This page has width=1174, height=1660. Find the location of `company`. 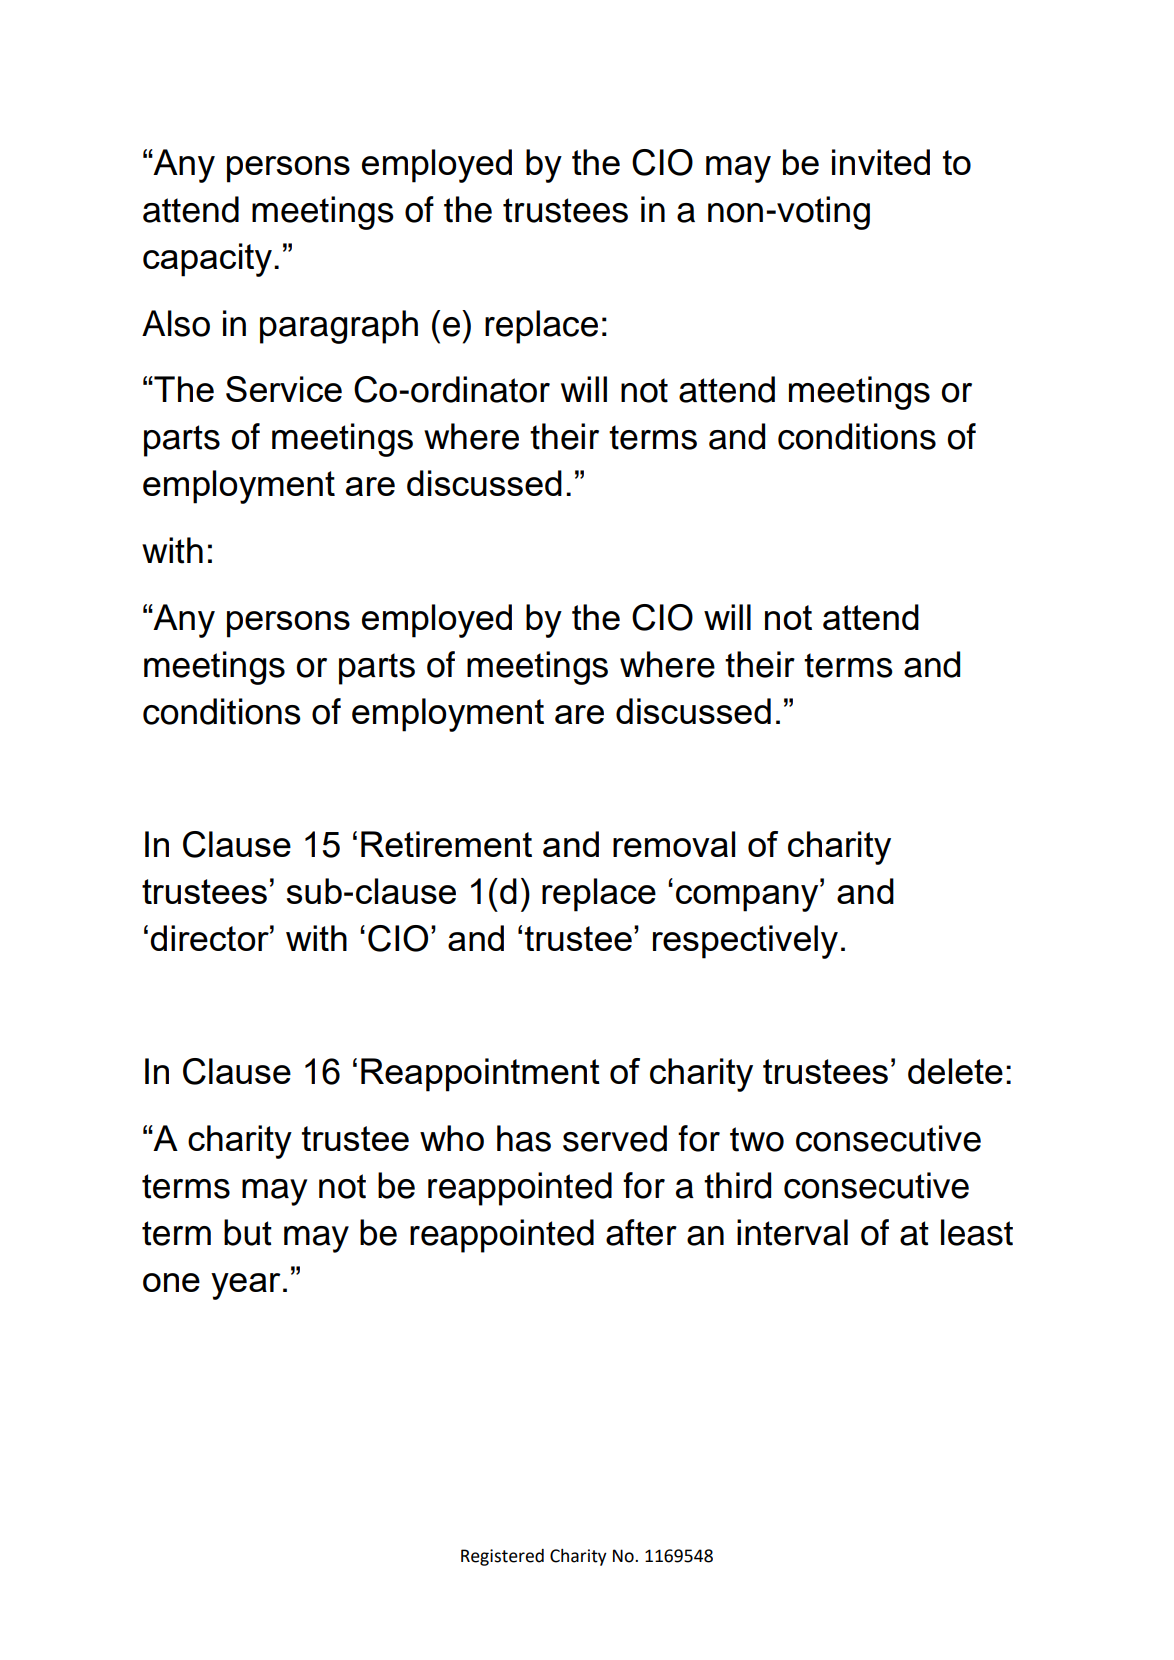

company is located at coordinates (748, 898).
